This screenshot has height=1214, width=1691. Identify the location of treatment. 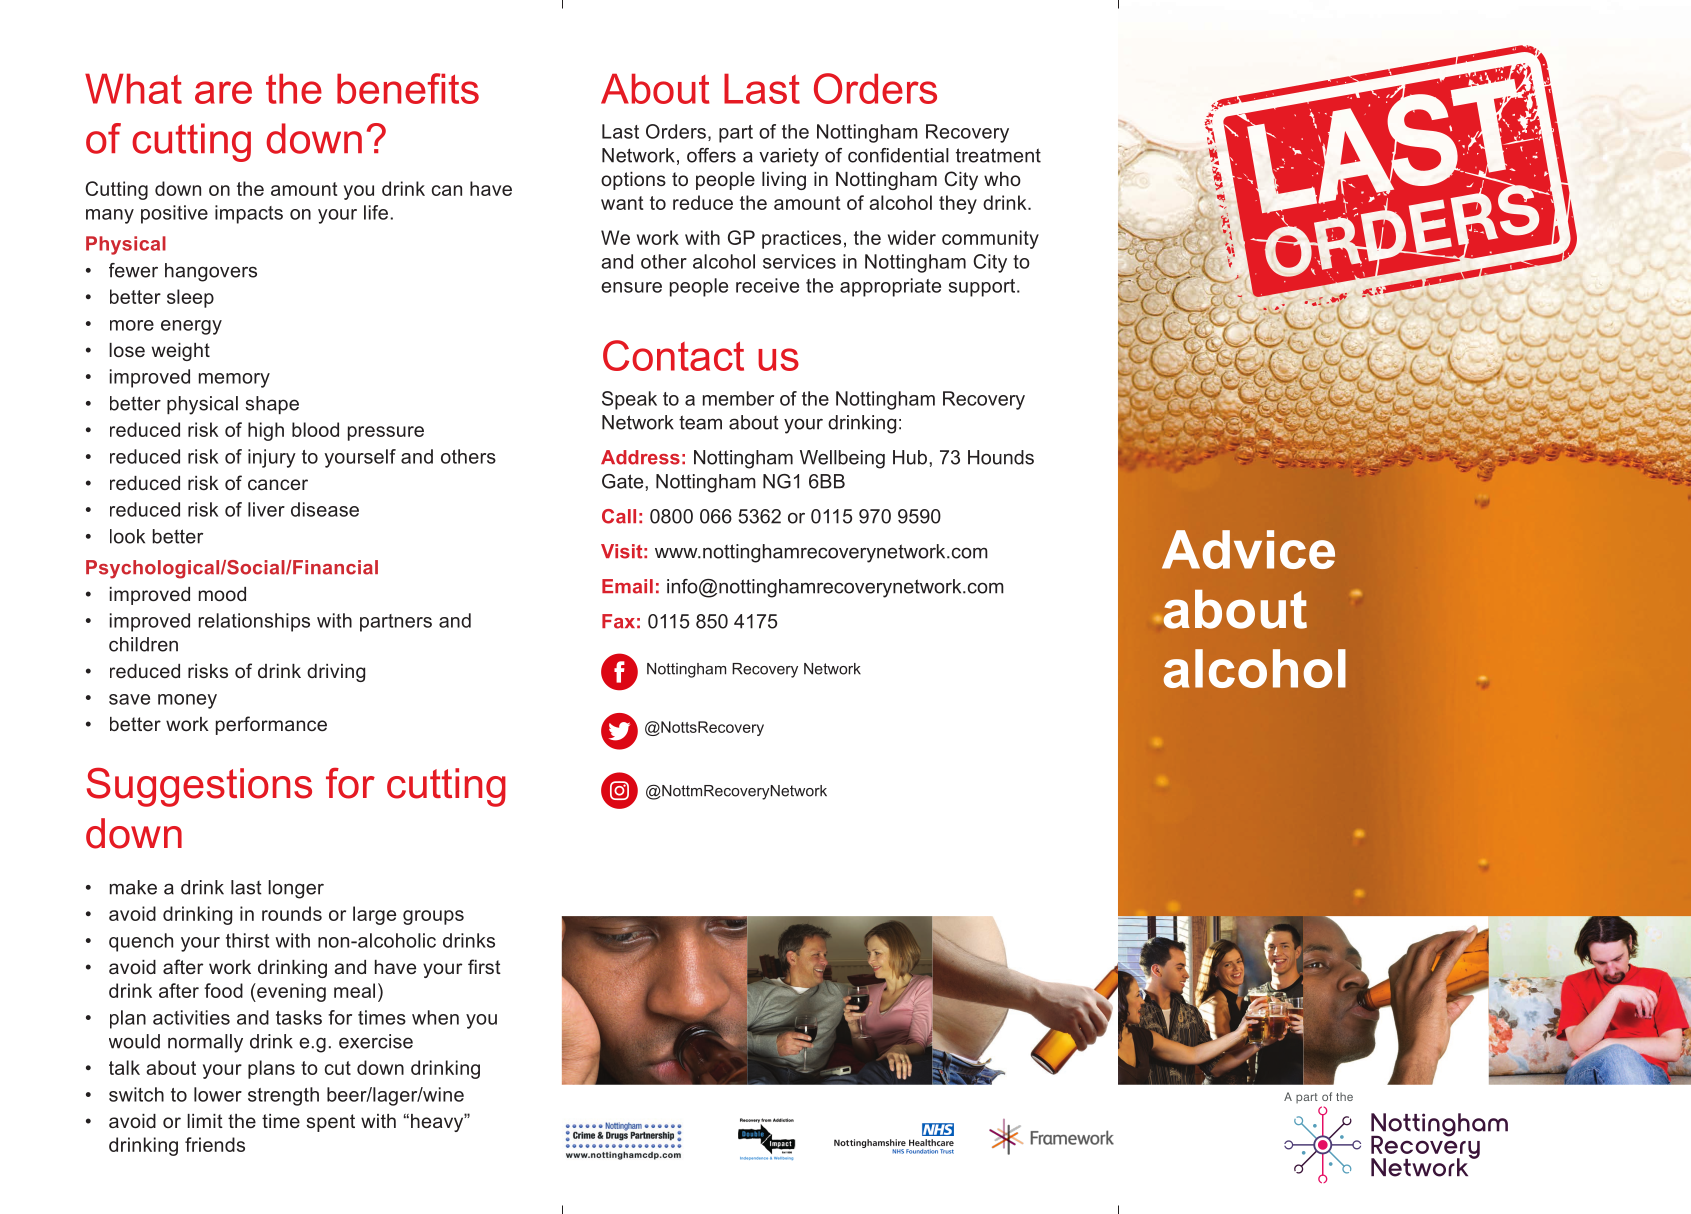
(998, 155).
